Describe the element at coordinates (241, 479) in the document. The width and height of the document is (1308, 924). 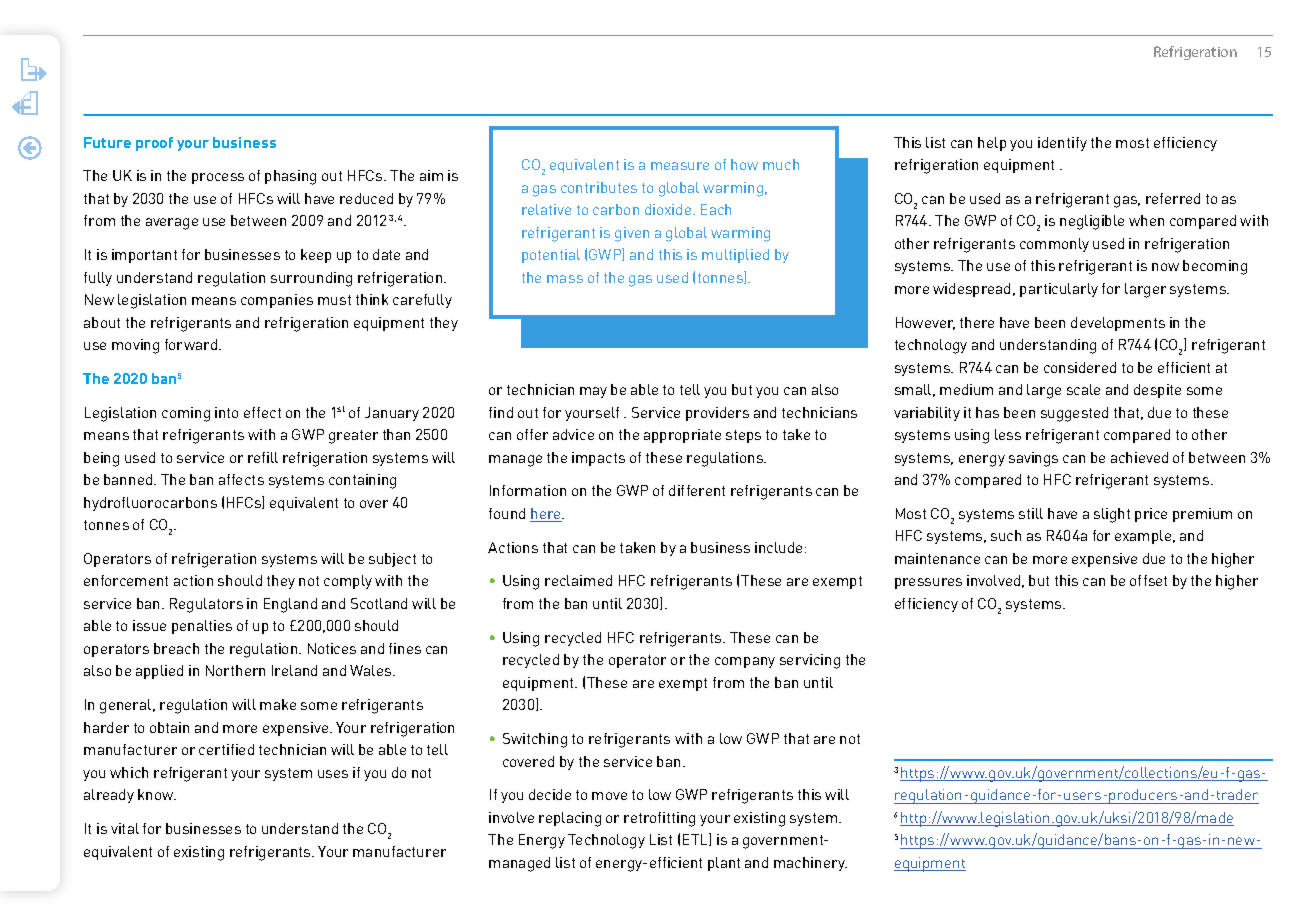
I see `affects` at that location.
